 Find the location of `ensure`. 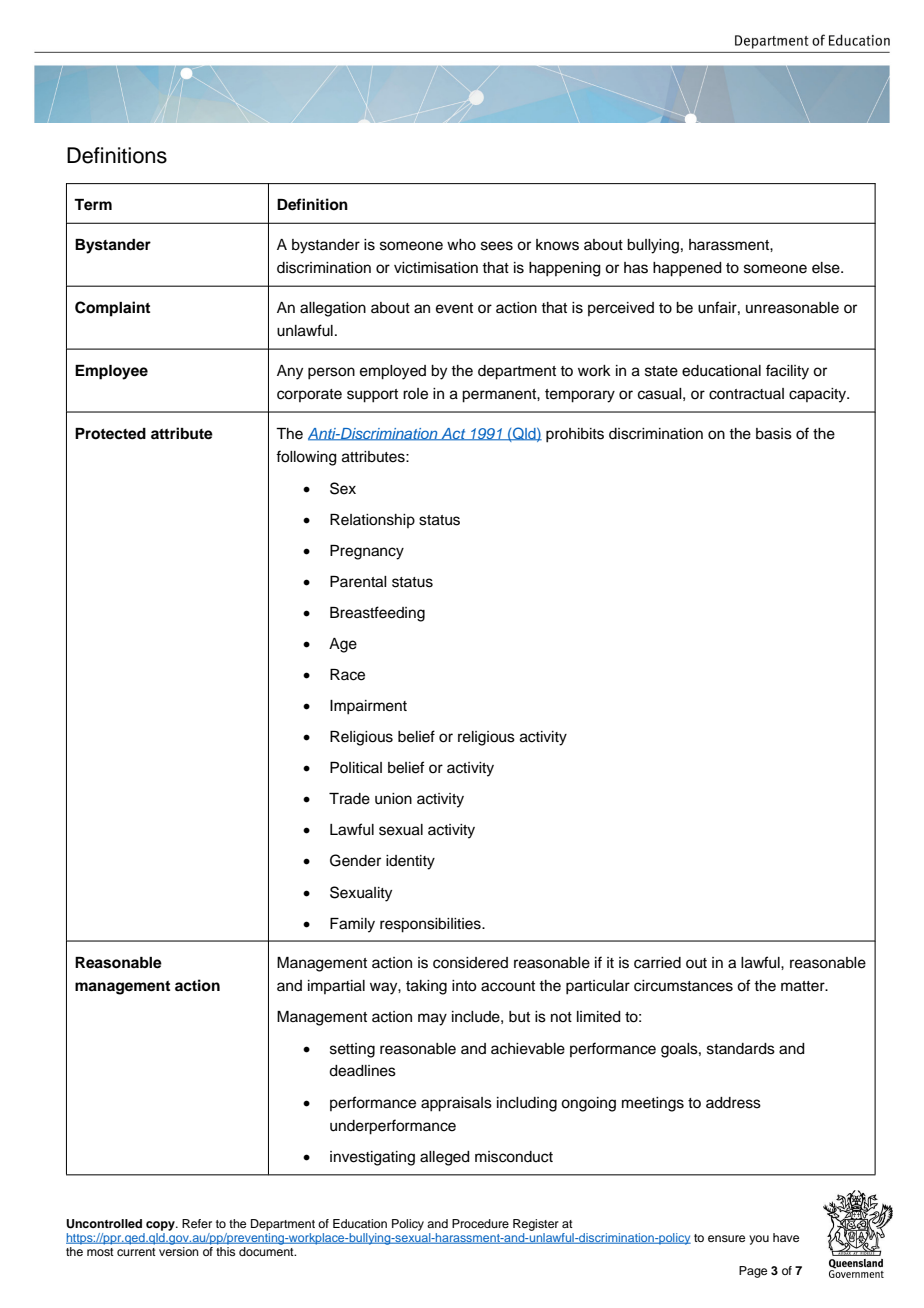

ensure is located at coordinates (726, 1238).
